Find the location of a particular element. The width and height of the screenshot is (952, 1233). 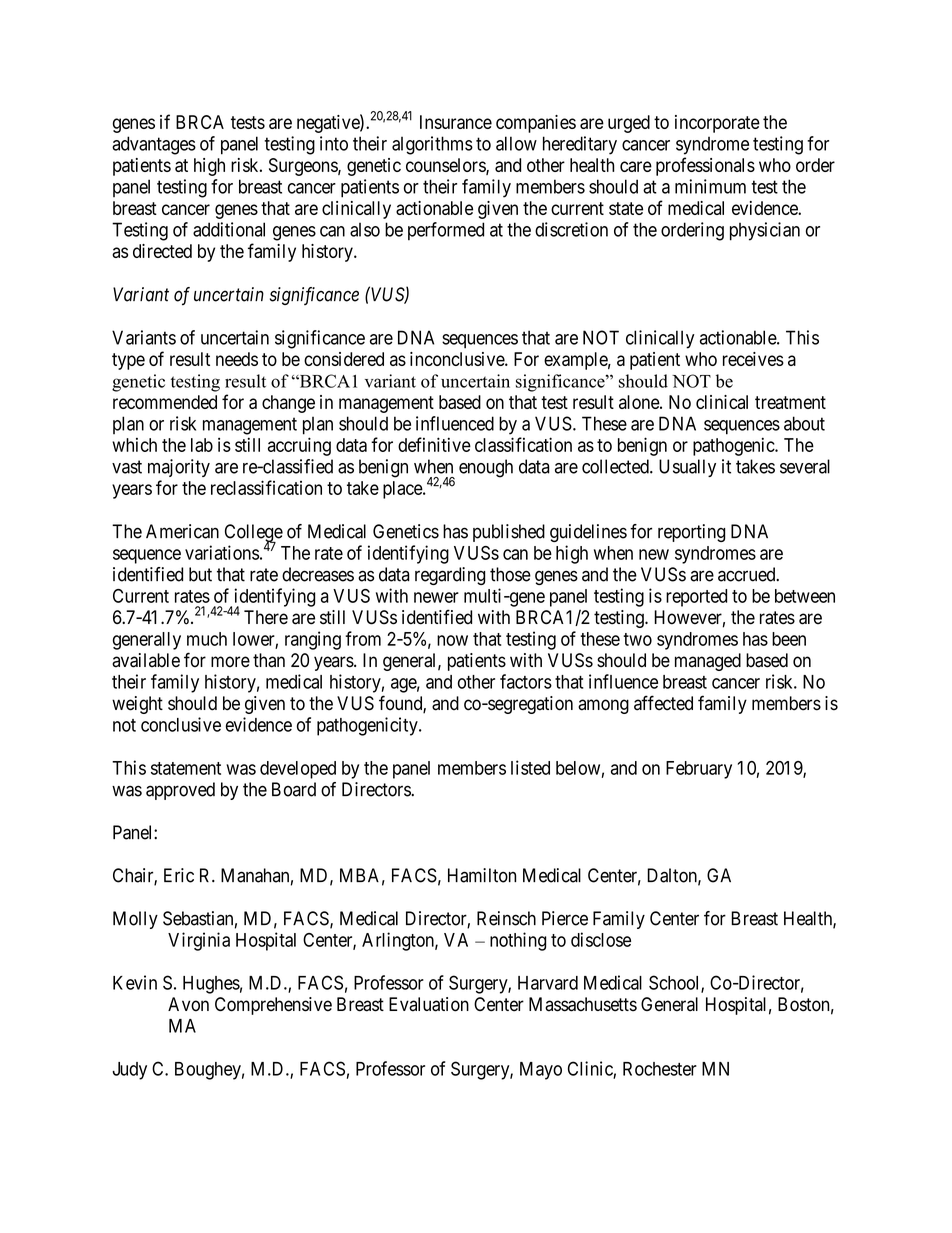

Avon is located at coordinates (188, 1004).
